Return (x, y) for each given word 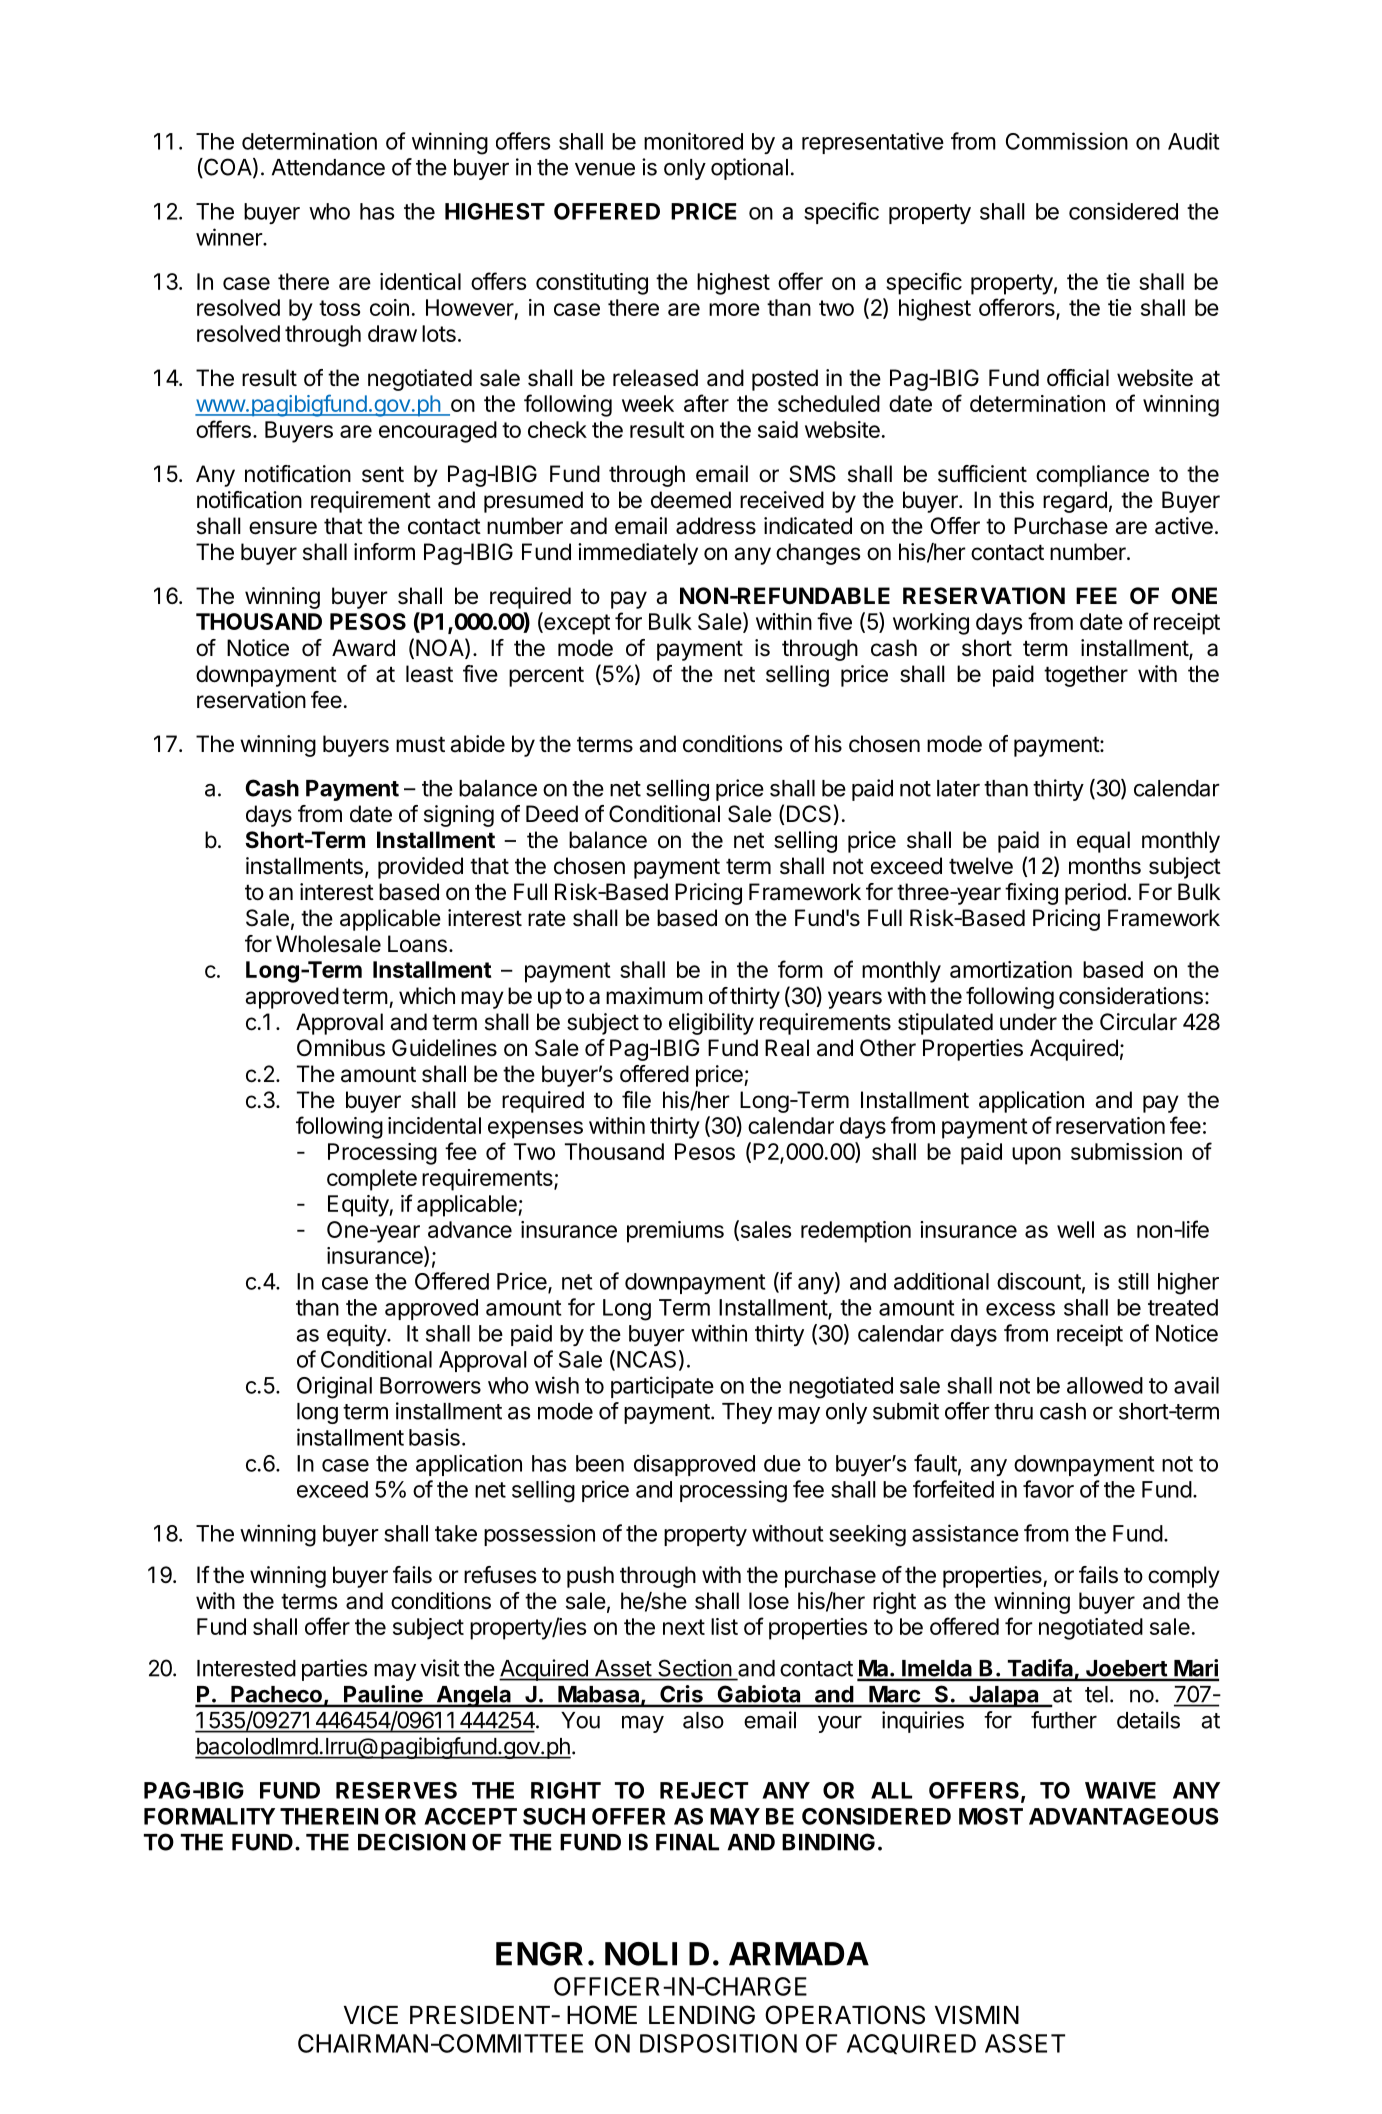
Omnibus (341, 1048)
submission (1126, 1151)
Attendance (328, 167)
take (456, 1533)
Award (363, 648)
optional (749, 169)
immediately (638, 554)
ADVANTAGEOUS (1124, 1816)
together (1086, 676)
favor (1048, 1489)
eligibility (711, 1024)
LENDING (702, 2015)
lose (769, 1601)
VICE (371, 2015)
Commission (1067, 141)
